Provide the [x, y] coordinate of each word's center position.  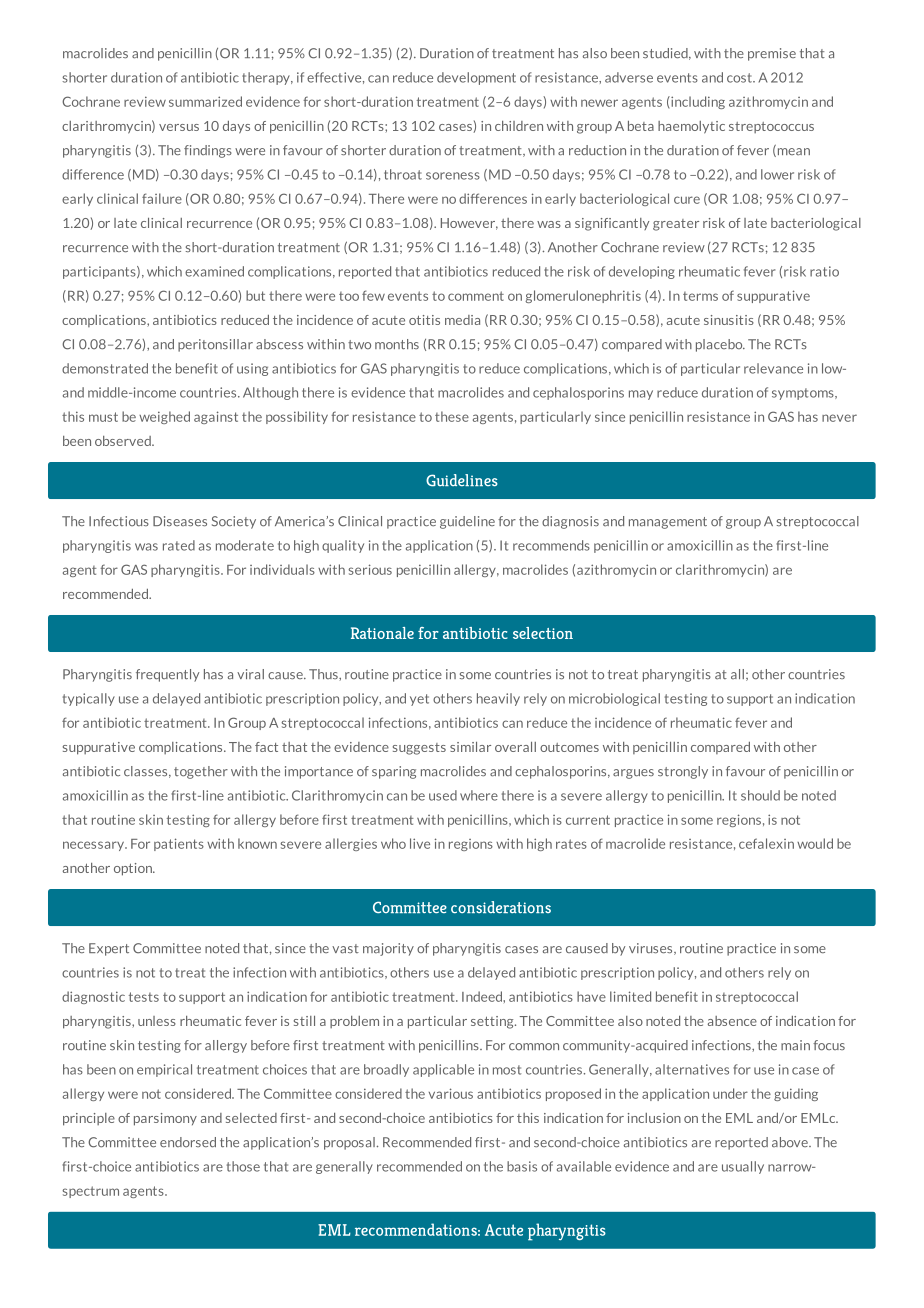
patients [179, 844]
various [451, 1093]
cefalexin [766, 843]
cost [740, 78]
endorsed [188, 1142]
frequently [167, 675]
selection [543, 633]
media [462, 320]
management [668, 523]
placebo [720, 345]
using [252, 369]
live [420, 843]
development [476, 78]
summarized [205, 101]
